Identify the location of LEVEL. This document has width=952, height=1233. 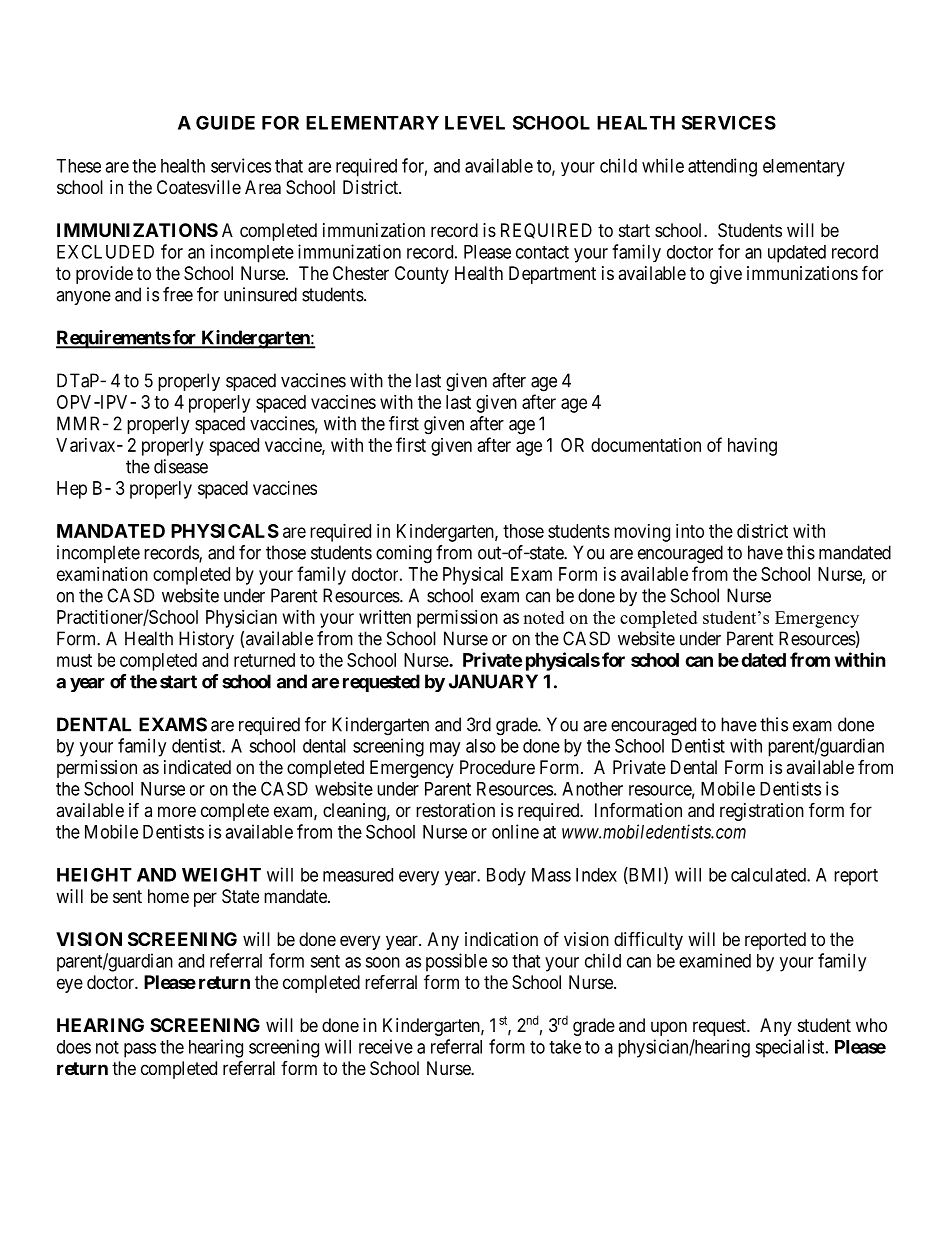
(475, 123).
